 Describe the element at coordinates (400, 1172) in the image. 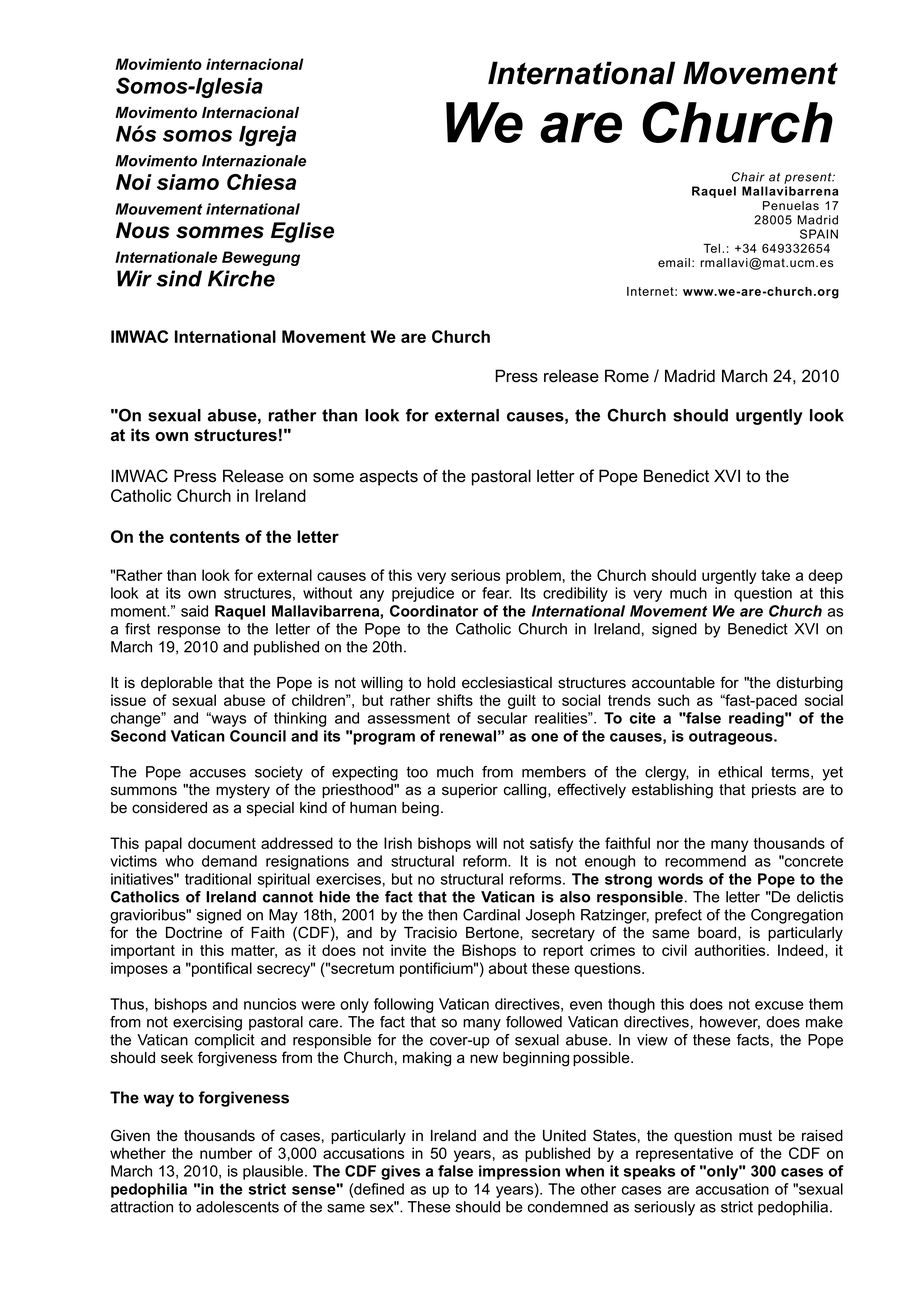

I see `gives` at that location.
